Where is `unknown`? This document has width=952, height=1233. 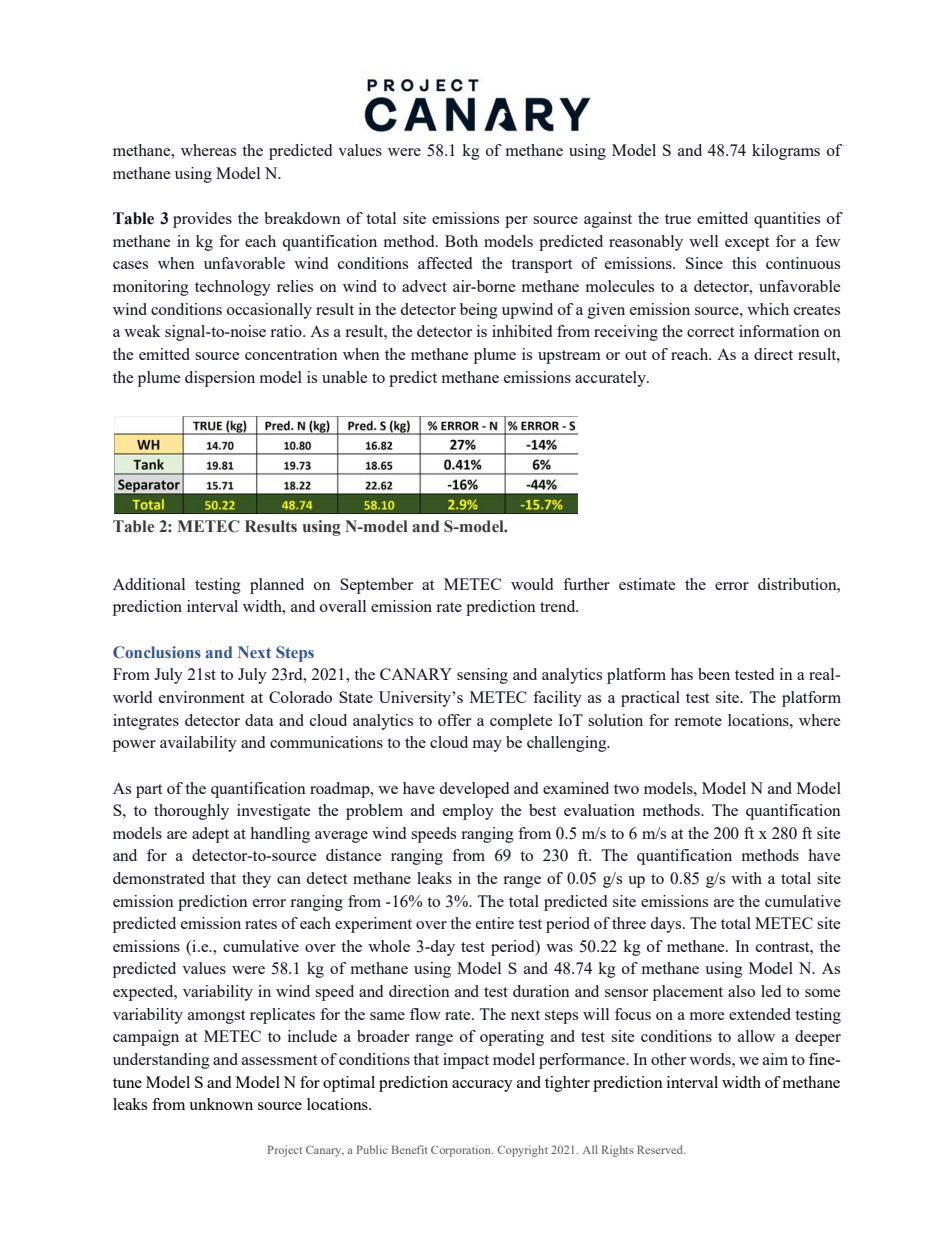
unknown is located at coordinates (221, 1104).
